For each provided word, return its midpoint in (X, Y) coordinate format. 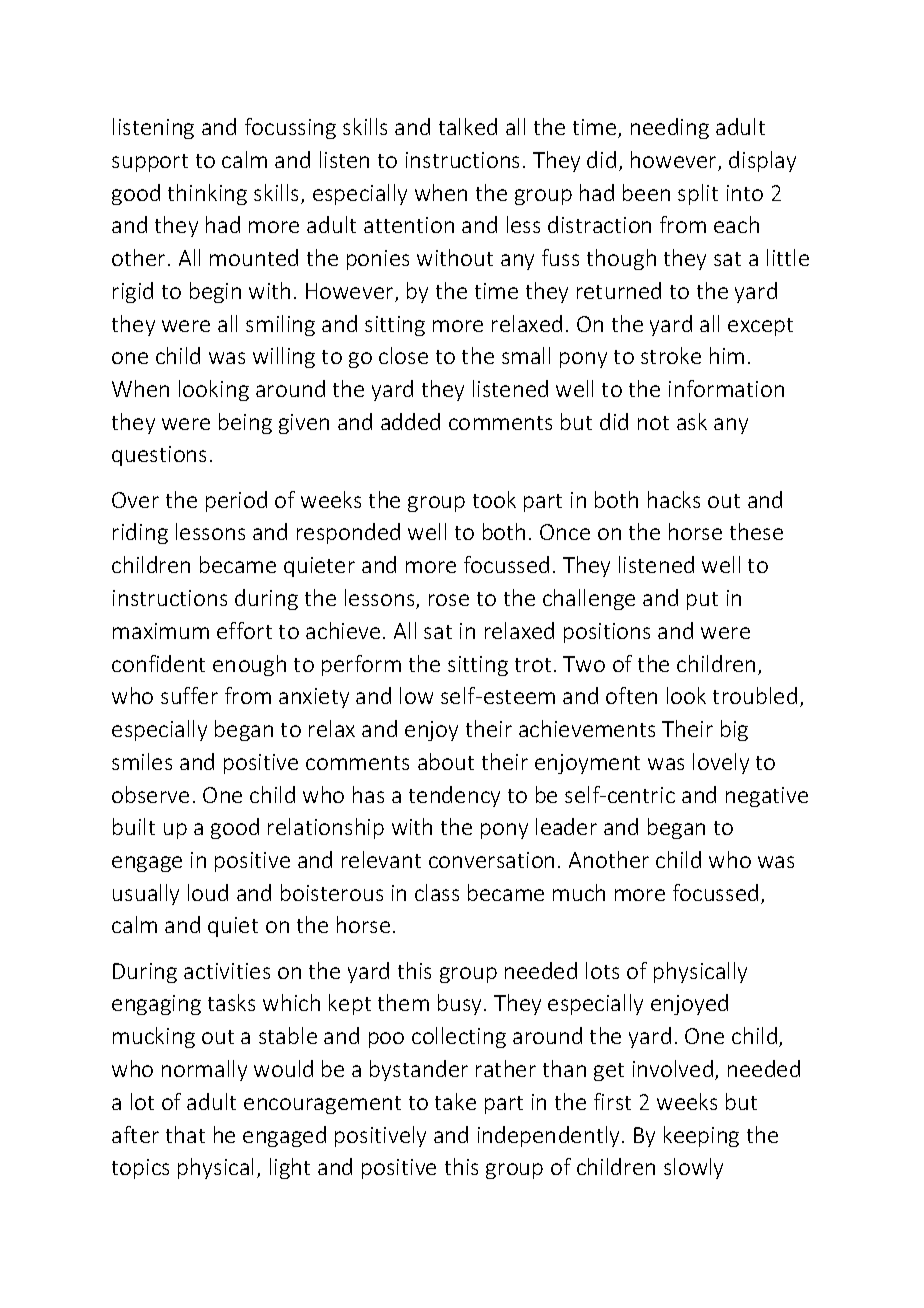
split (698, 194)
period (236, 501)
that (185, 1134)
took (494, 499)
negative (767, 797)
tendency (454, 796)
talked (468, 126)
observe (150, 794)
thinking (207, 194)
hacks (674, 499)
